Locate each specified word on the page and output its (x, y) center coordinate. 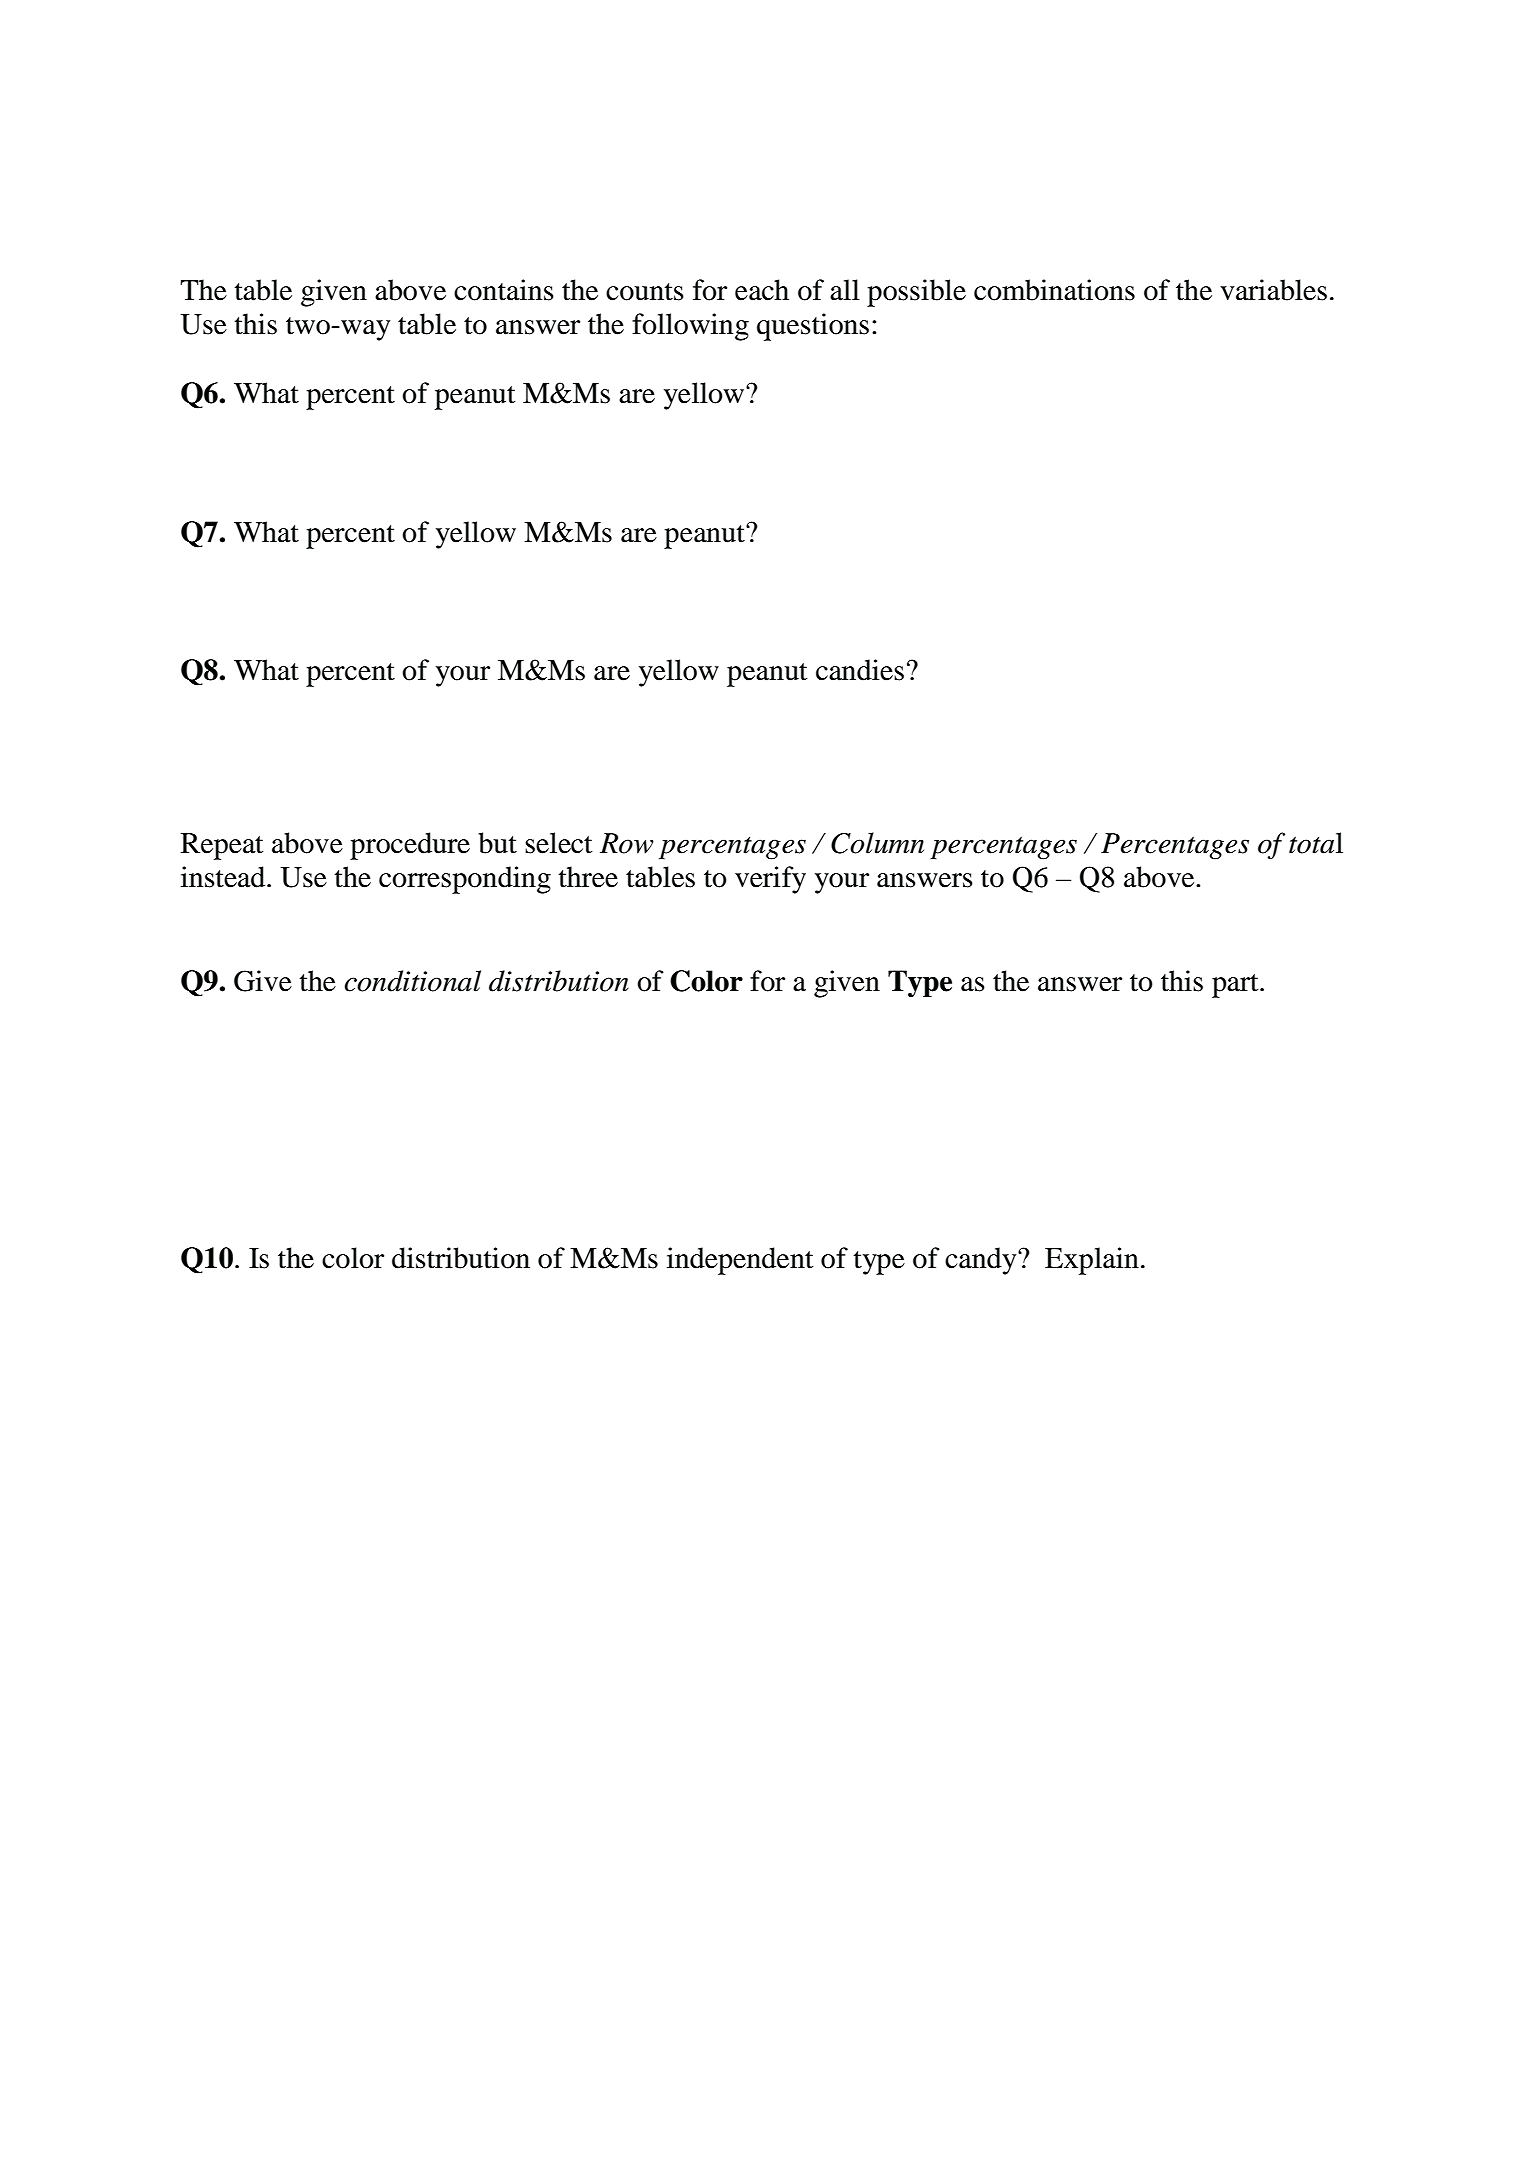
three (588, 877)
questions (813, 327)
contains (504, 290)
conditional (412, 981)
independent (740, 1261)
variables (1273, 290)
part (1236, 986)
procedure (410, 846)
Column (877, 843)
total (1316, 843)
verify (770, 880)
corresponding (465, 880)
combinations (1054, 290)
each (762, 290)
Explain (1092, 1261)
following (690, 327)
